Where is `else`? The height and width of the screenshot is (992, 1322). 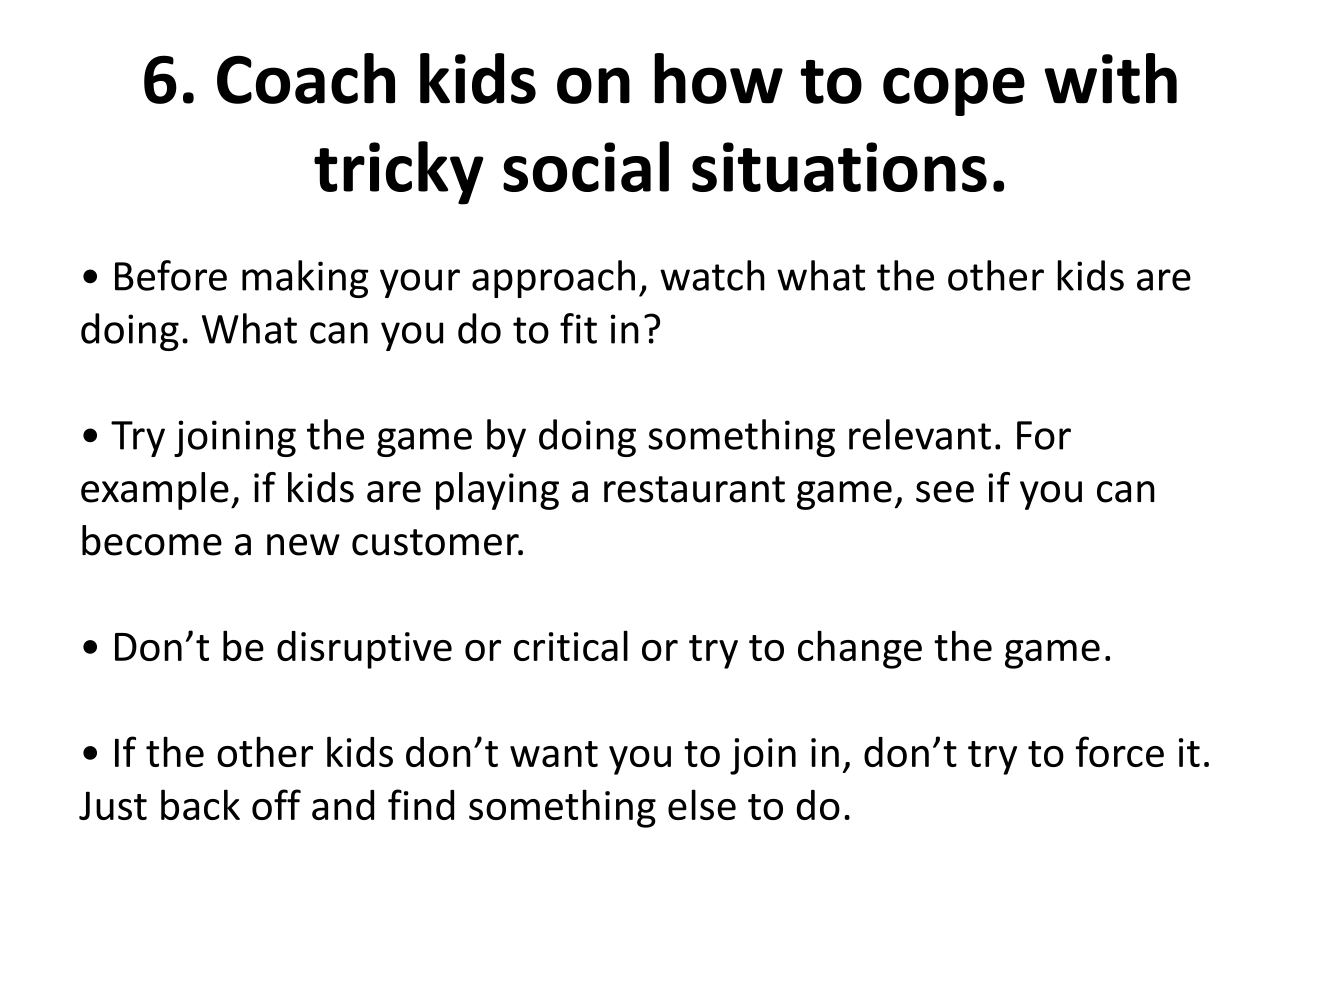
else is located at coordinates (702, 804).
